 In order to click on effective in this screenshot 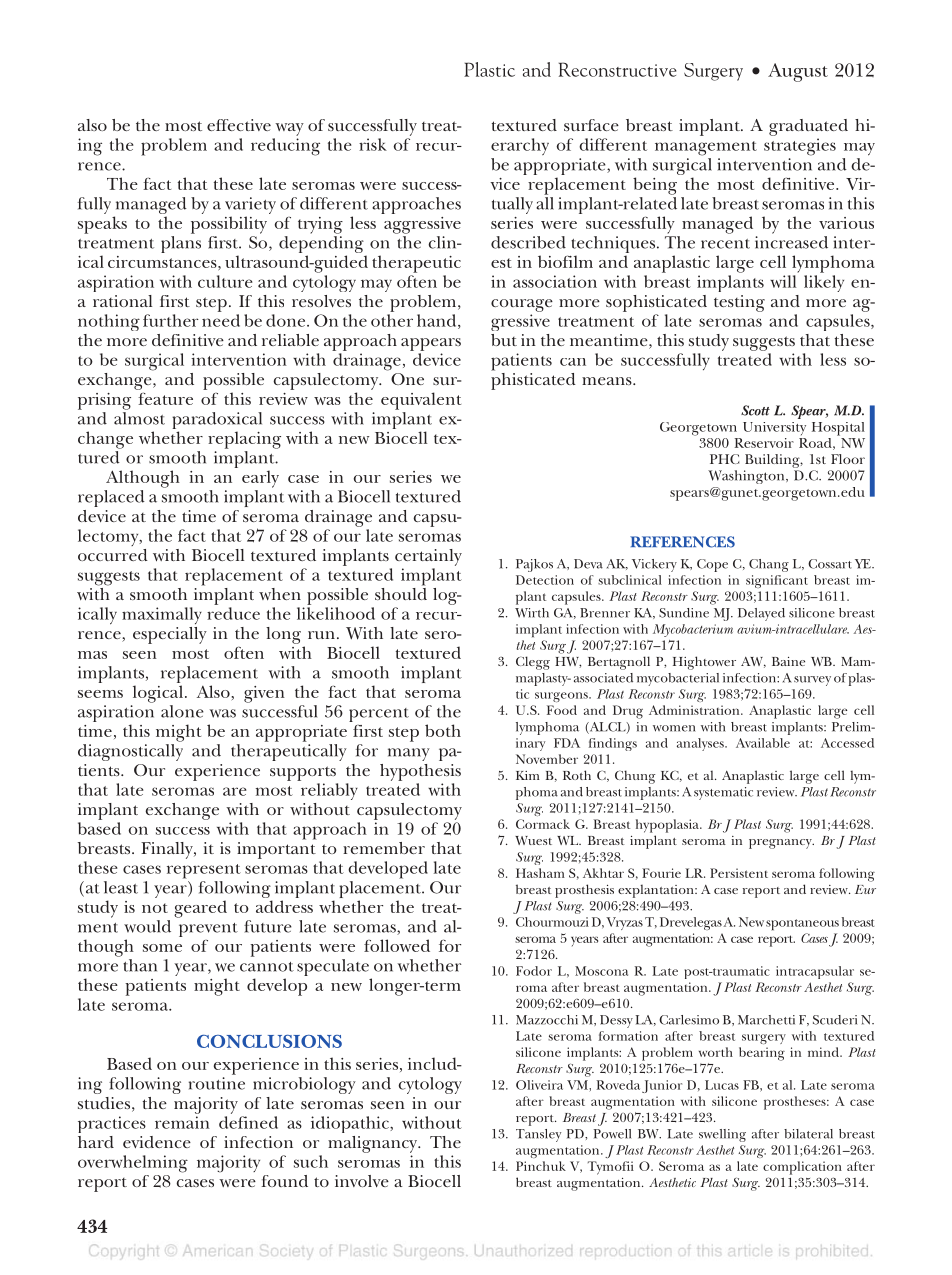, I will do `click(239, 125)`.
